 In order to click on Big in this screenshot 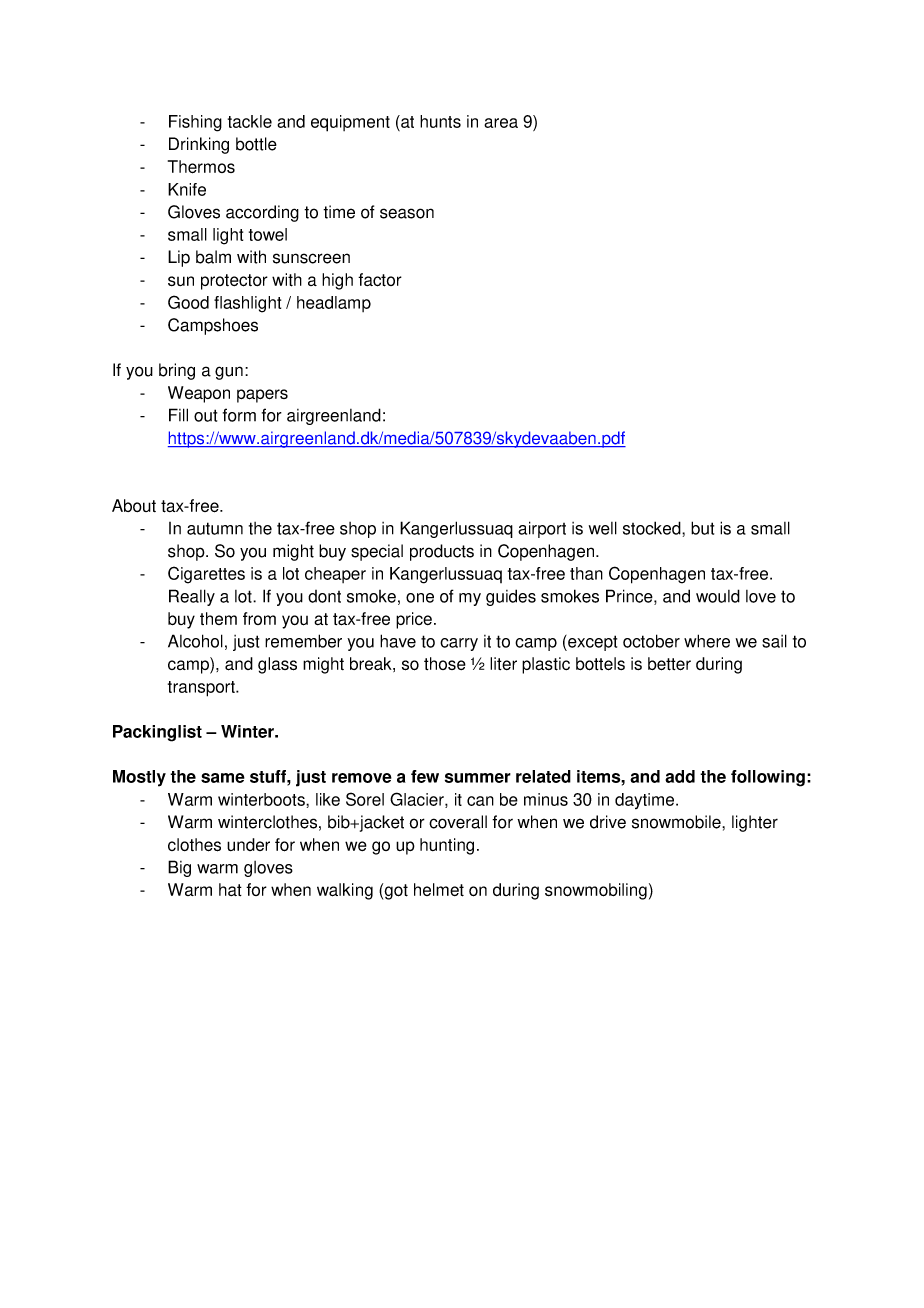, I will do `click(179, 868)`.
